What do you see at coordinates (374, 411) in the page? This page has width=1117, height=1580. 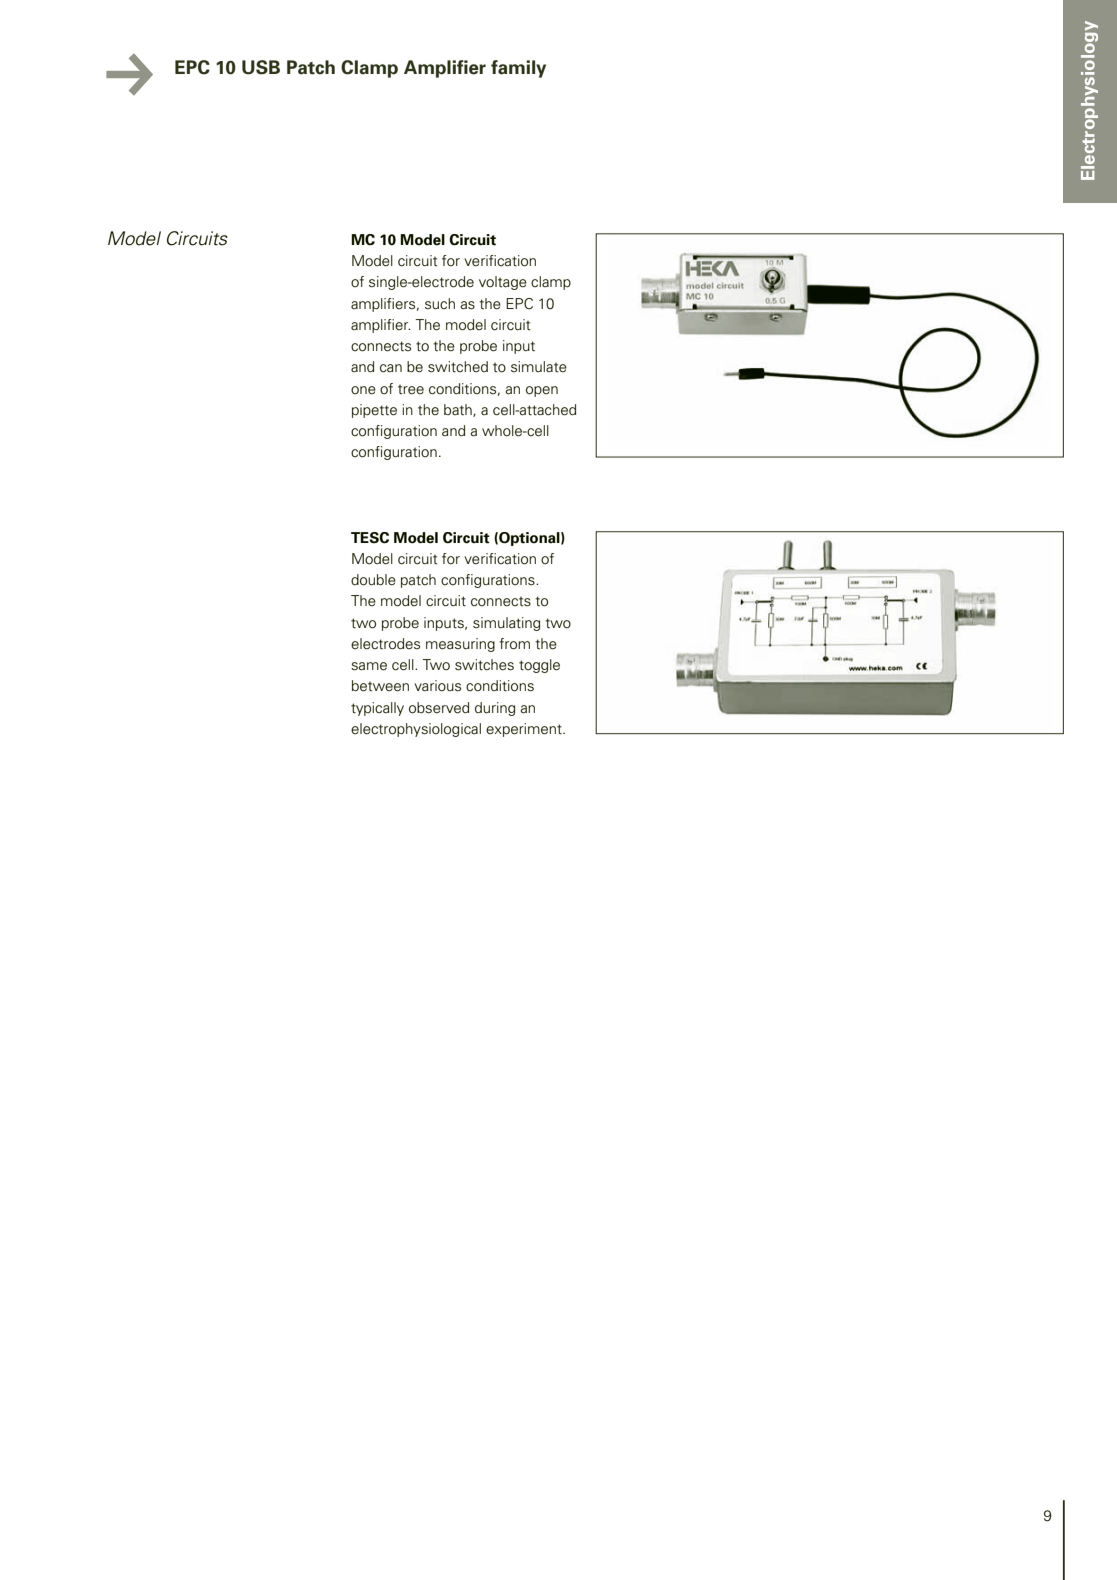 I see `pipette` at bounding box center [374, 411].
